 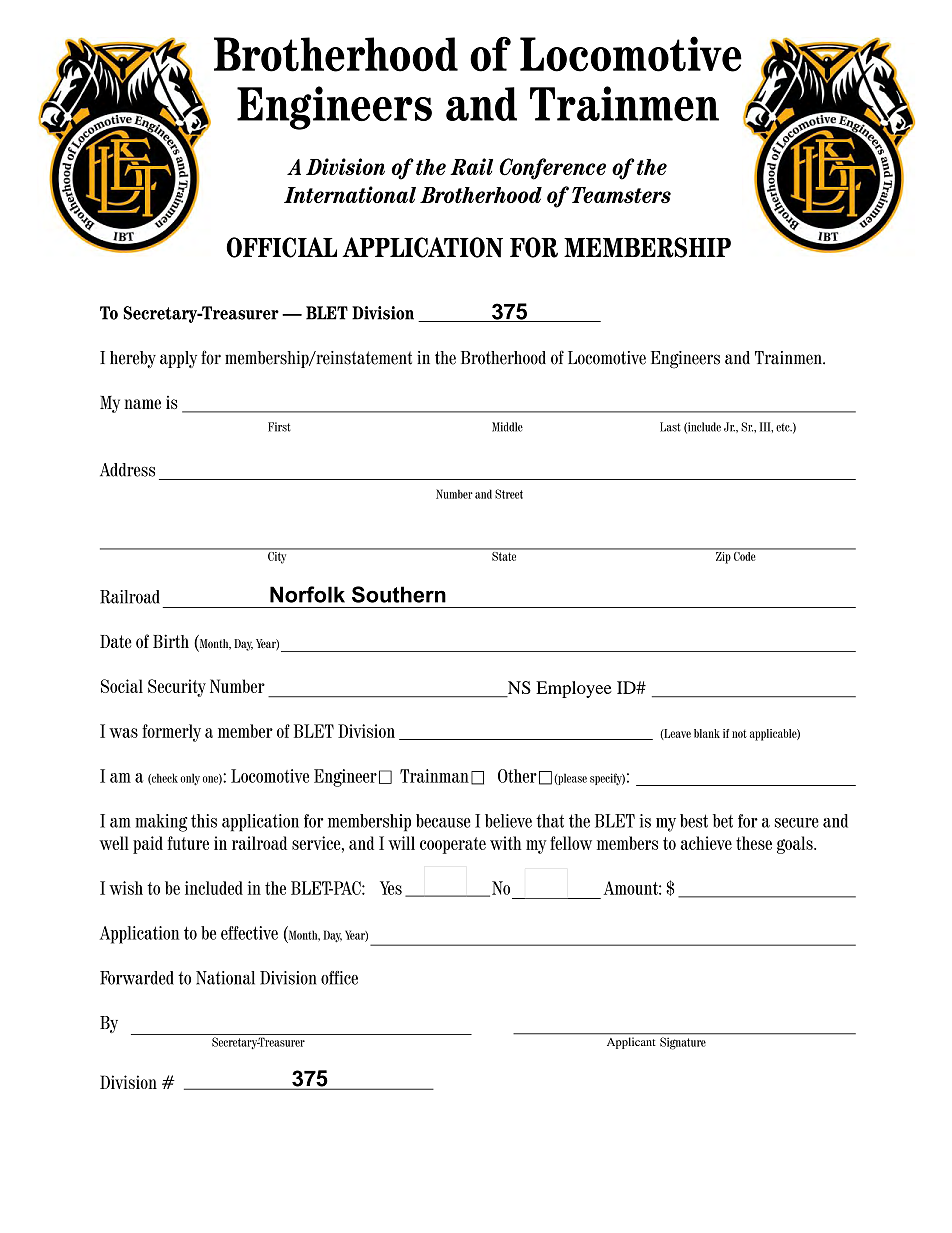 I want to click on OFFICIAL, so click(x=281, y=247).
